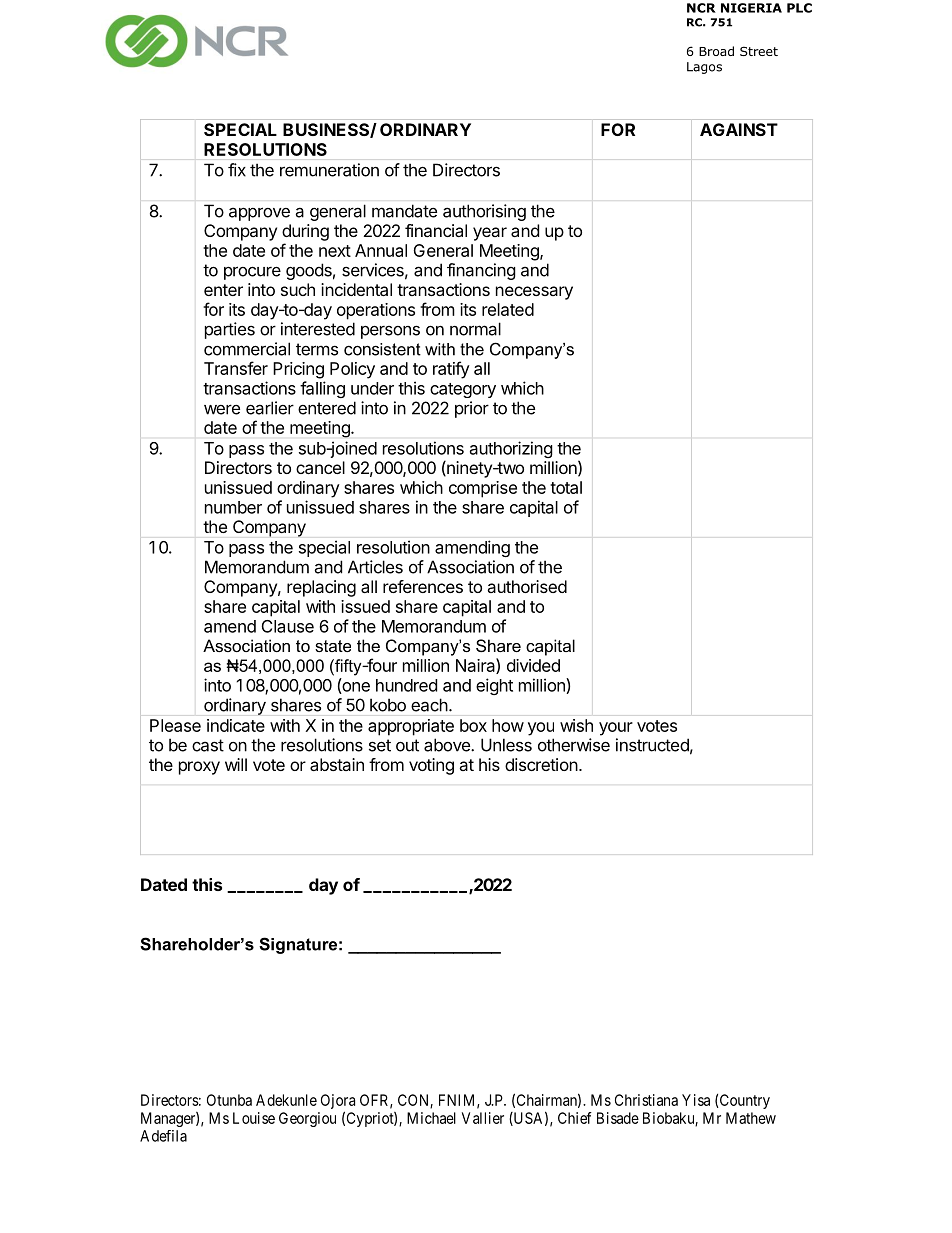  I want to click on authorising, so click(484, 212).
